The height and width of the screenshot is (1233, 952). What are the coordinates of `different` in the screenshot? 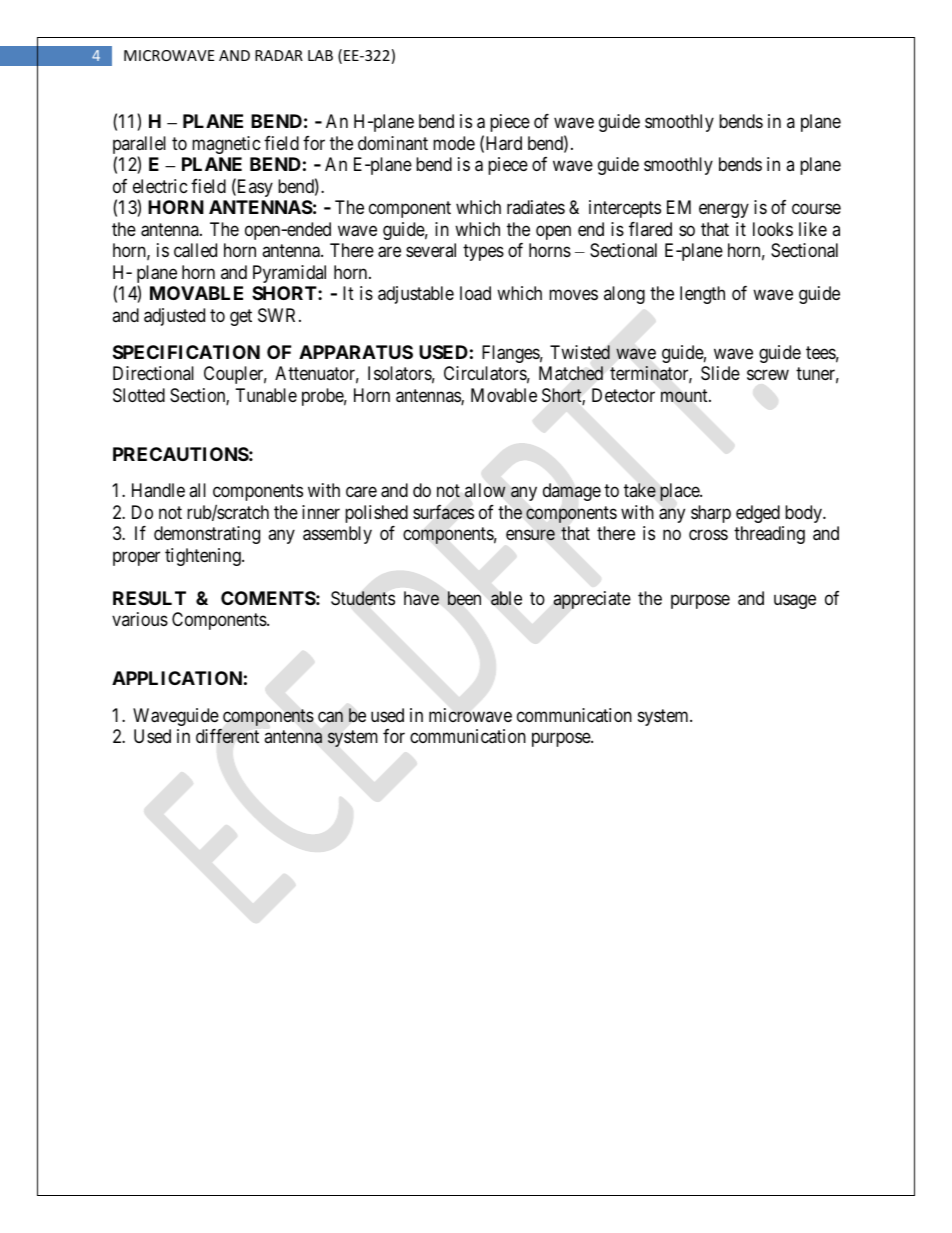 It's located at (227, 736).
